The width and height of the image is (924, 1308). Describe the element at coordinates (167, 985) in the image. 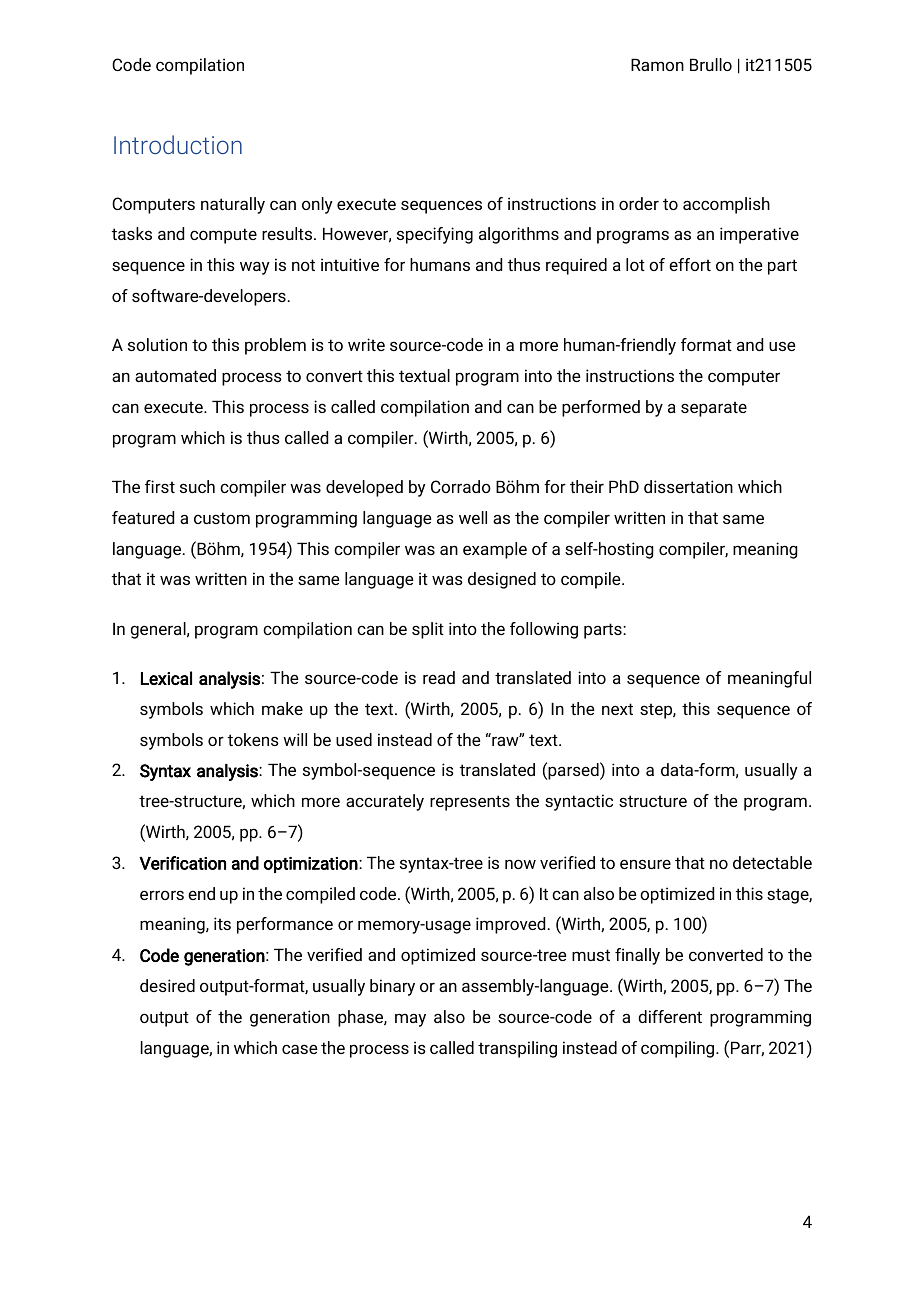

I see `desired` at that location.
